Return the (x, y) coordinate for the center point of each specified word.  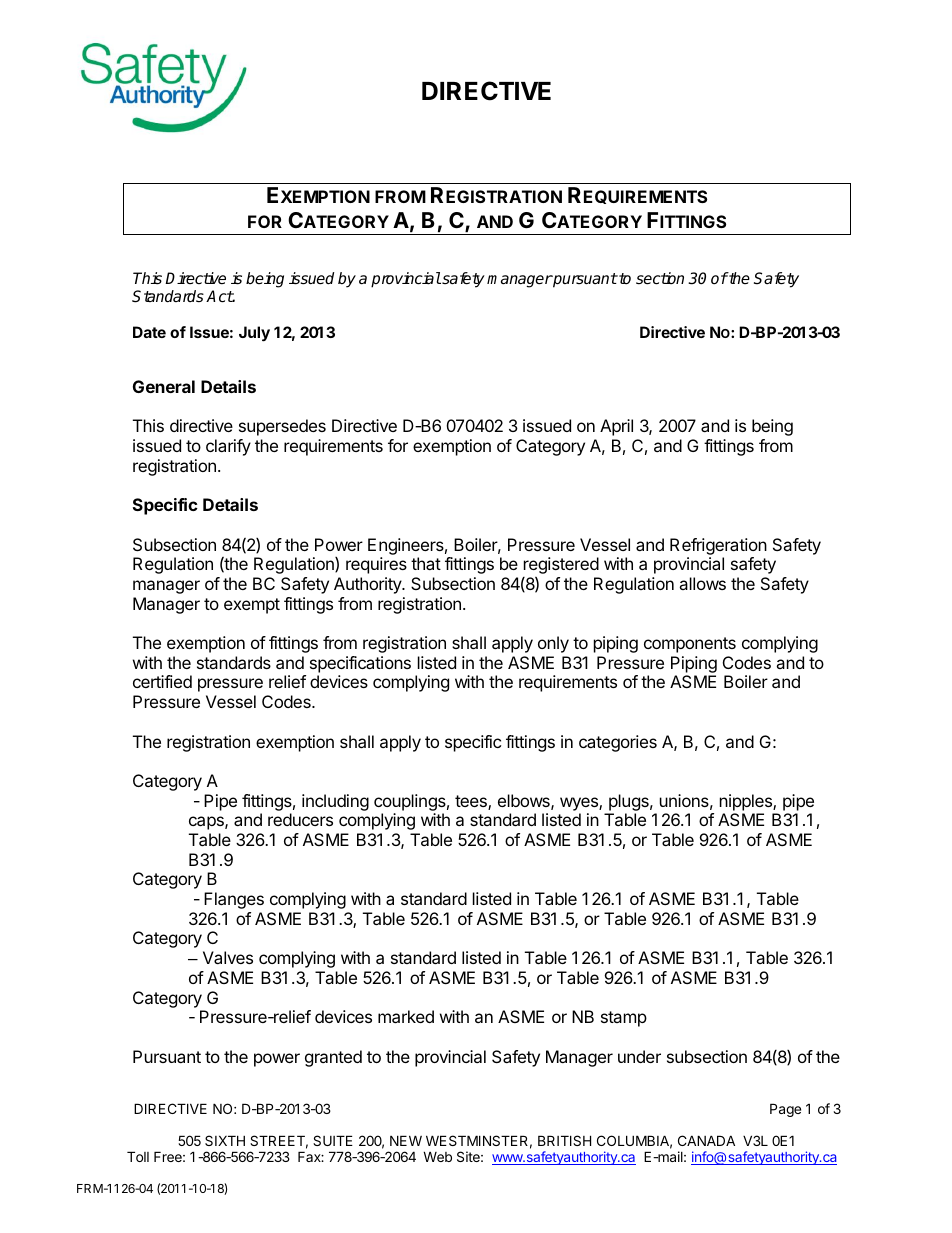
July (254, 334)
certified (162, 681)
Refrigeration (718, 546)
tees (472, 802)
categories (618, 743)
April (616, 427)
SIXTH (225, 1140)
